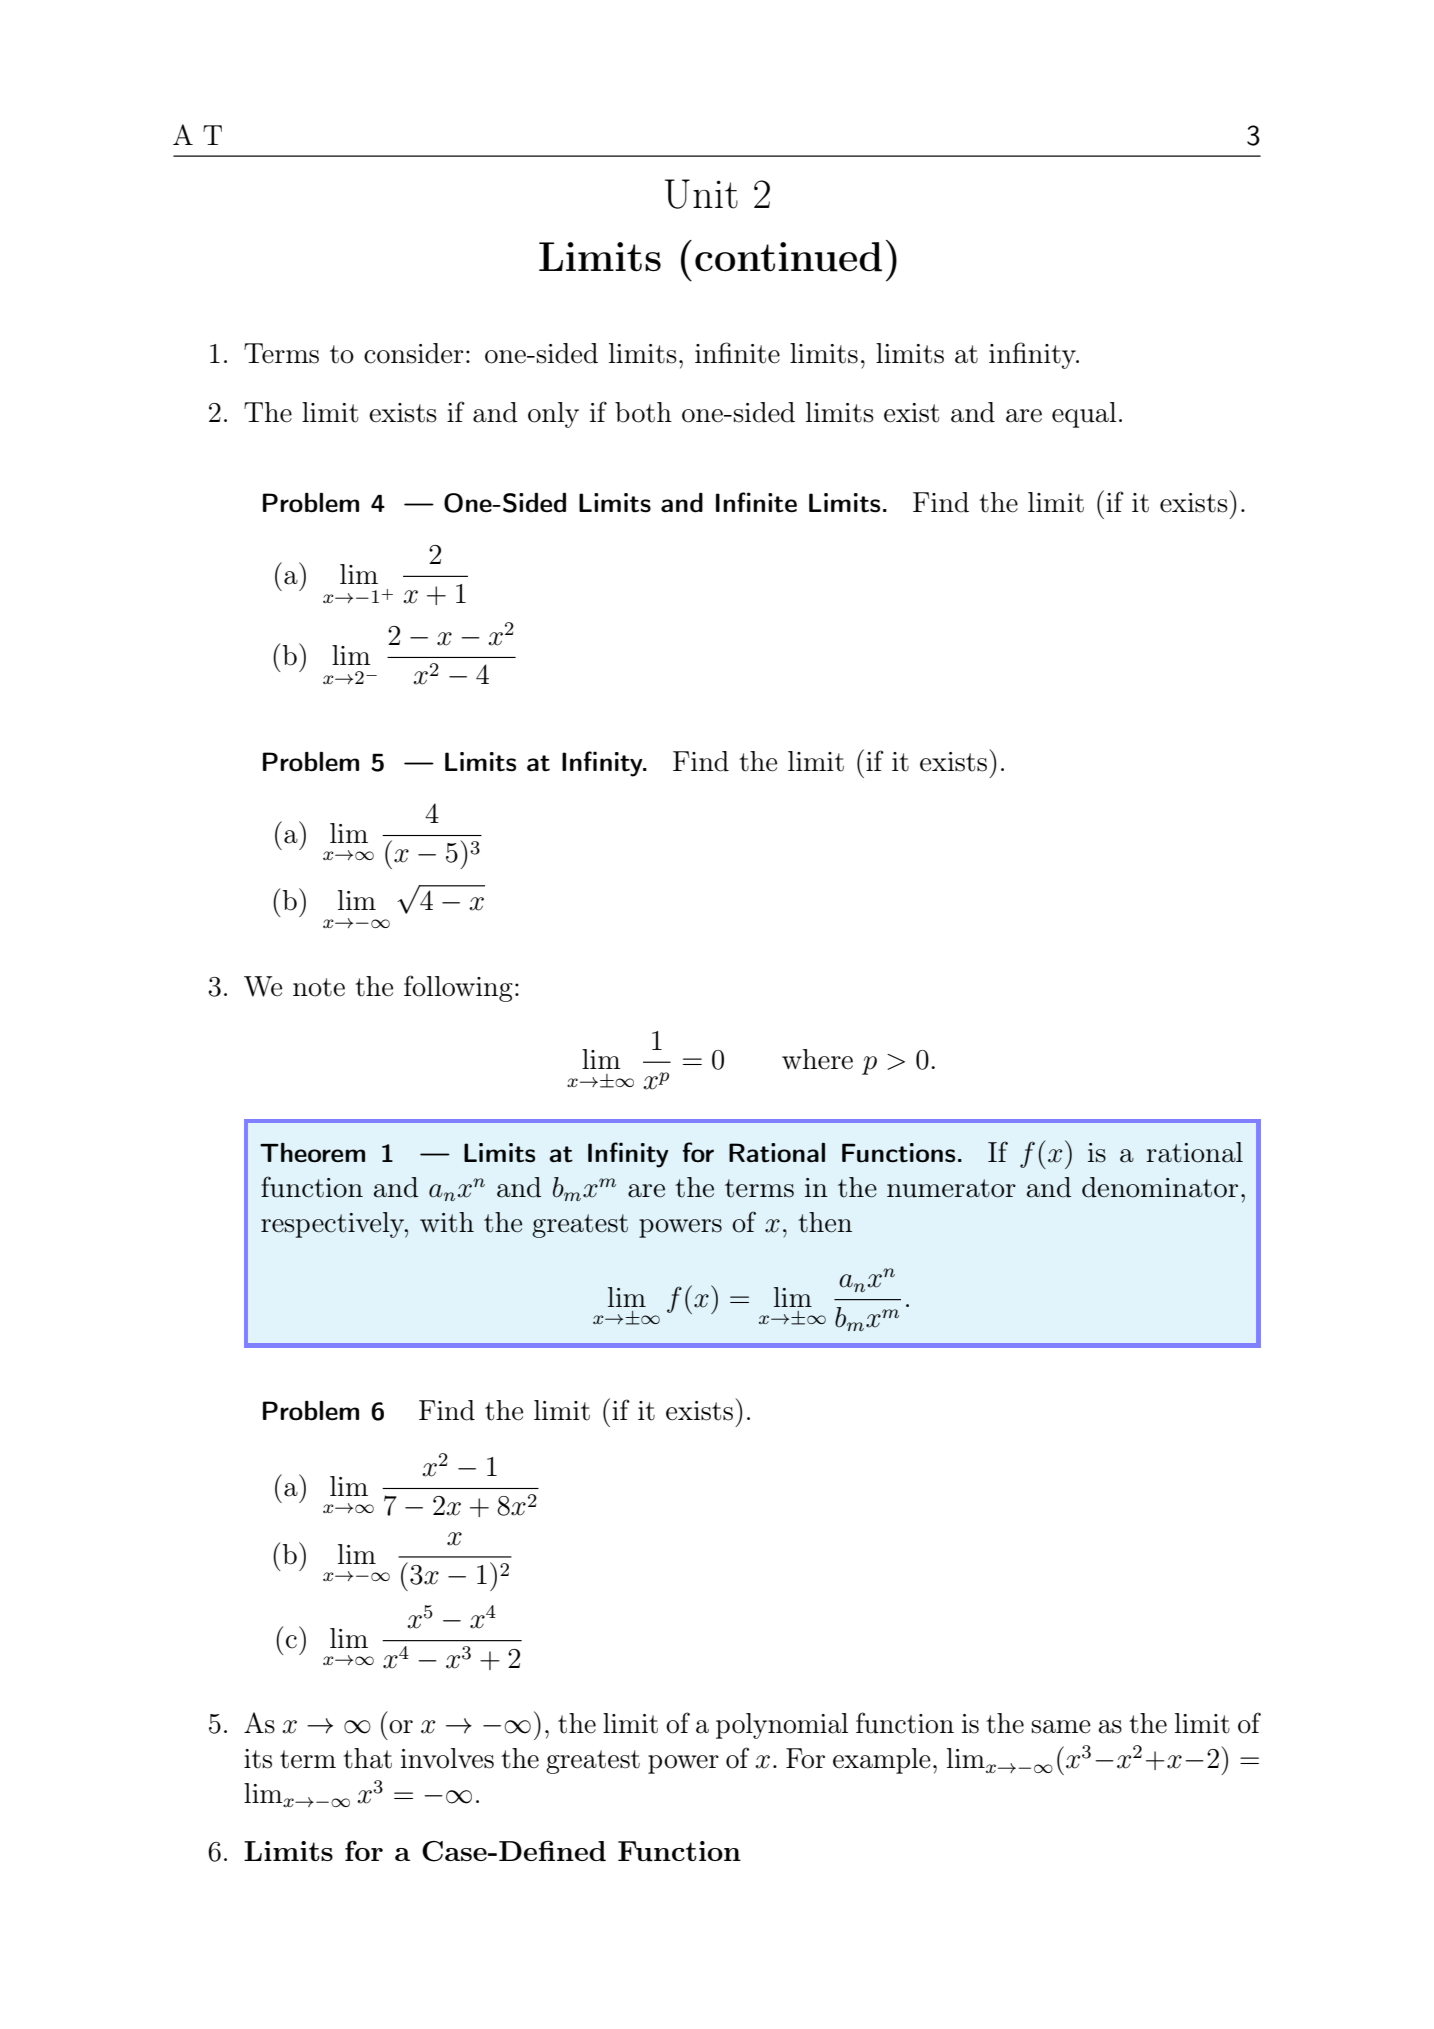 The image size is (1434, 2029). I want to click on both, so click(643, 412).
